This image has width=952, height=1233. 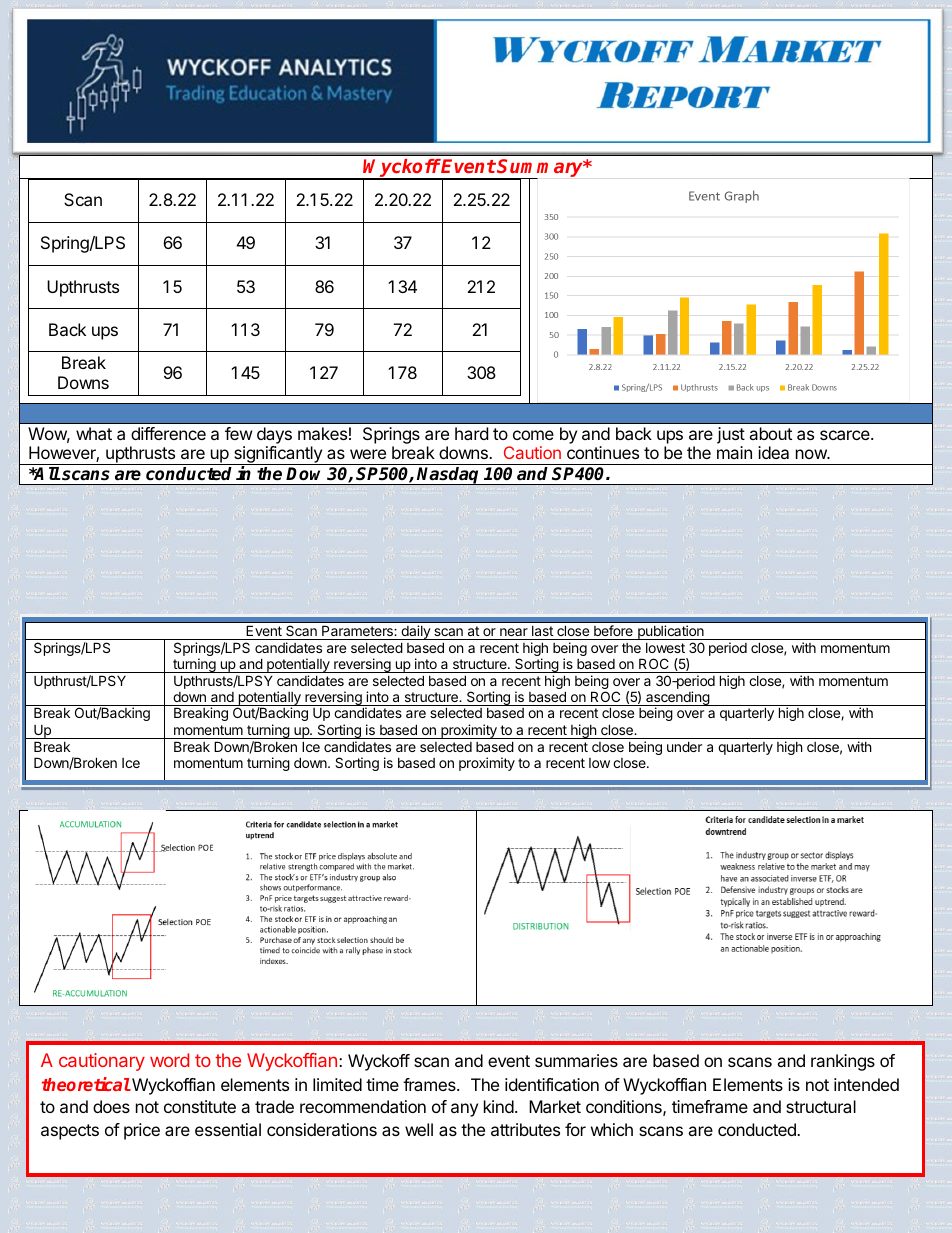 What do you see at coordinates (576, 1060) in the image?
I see `summaries` at bounding box center [576, 1060].
